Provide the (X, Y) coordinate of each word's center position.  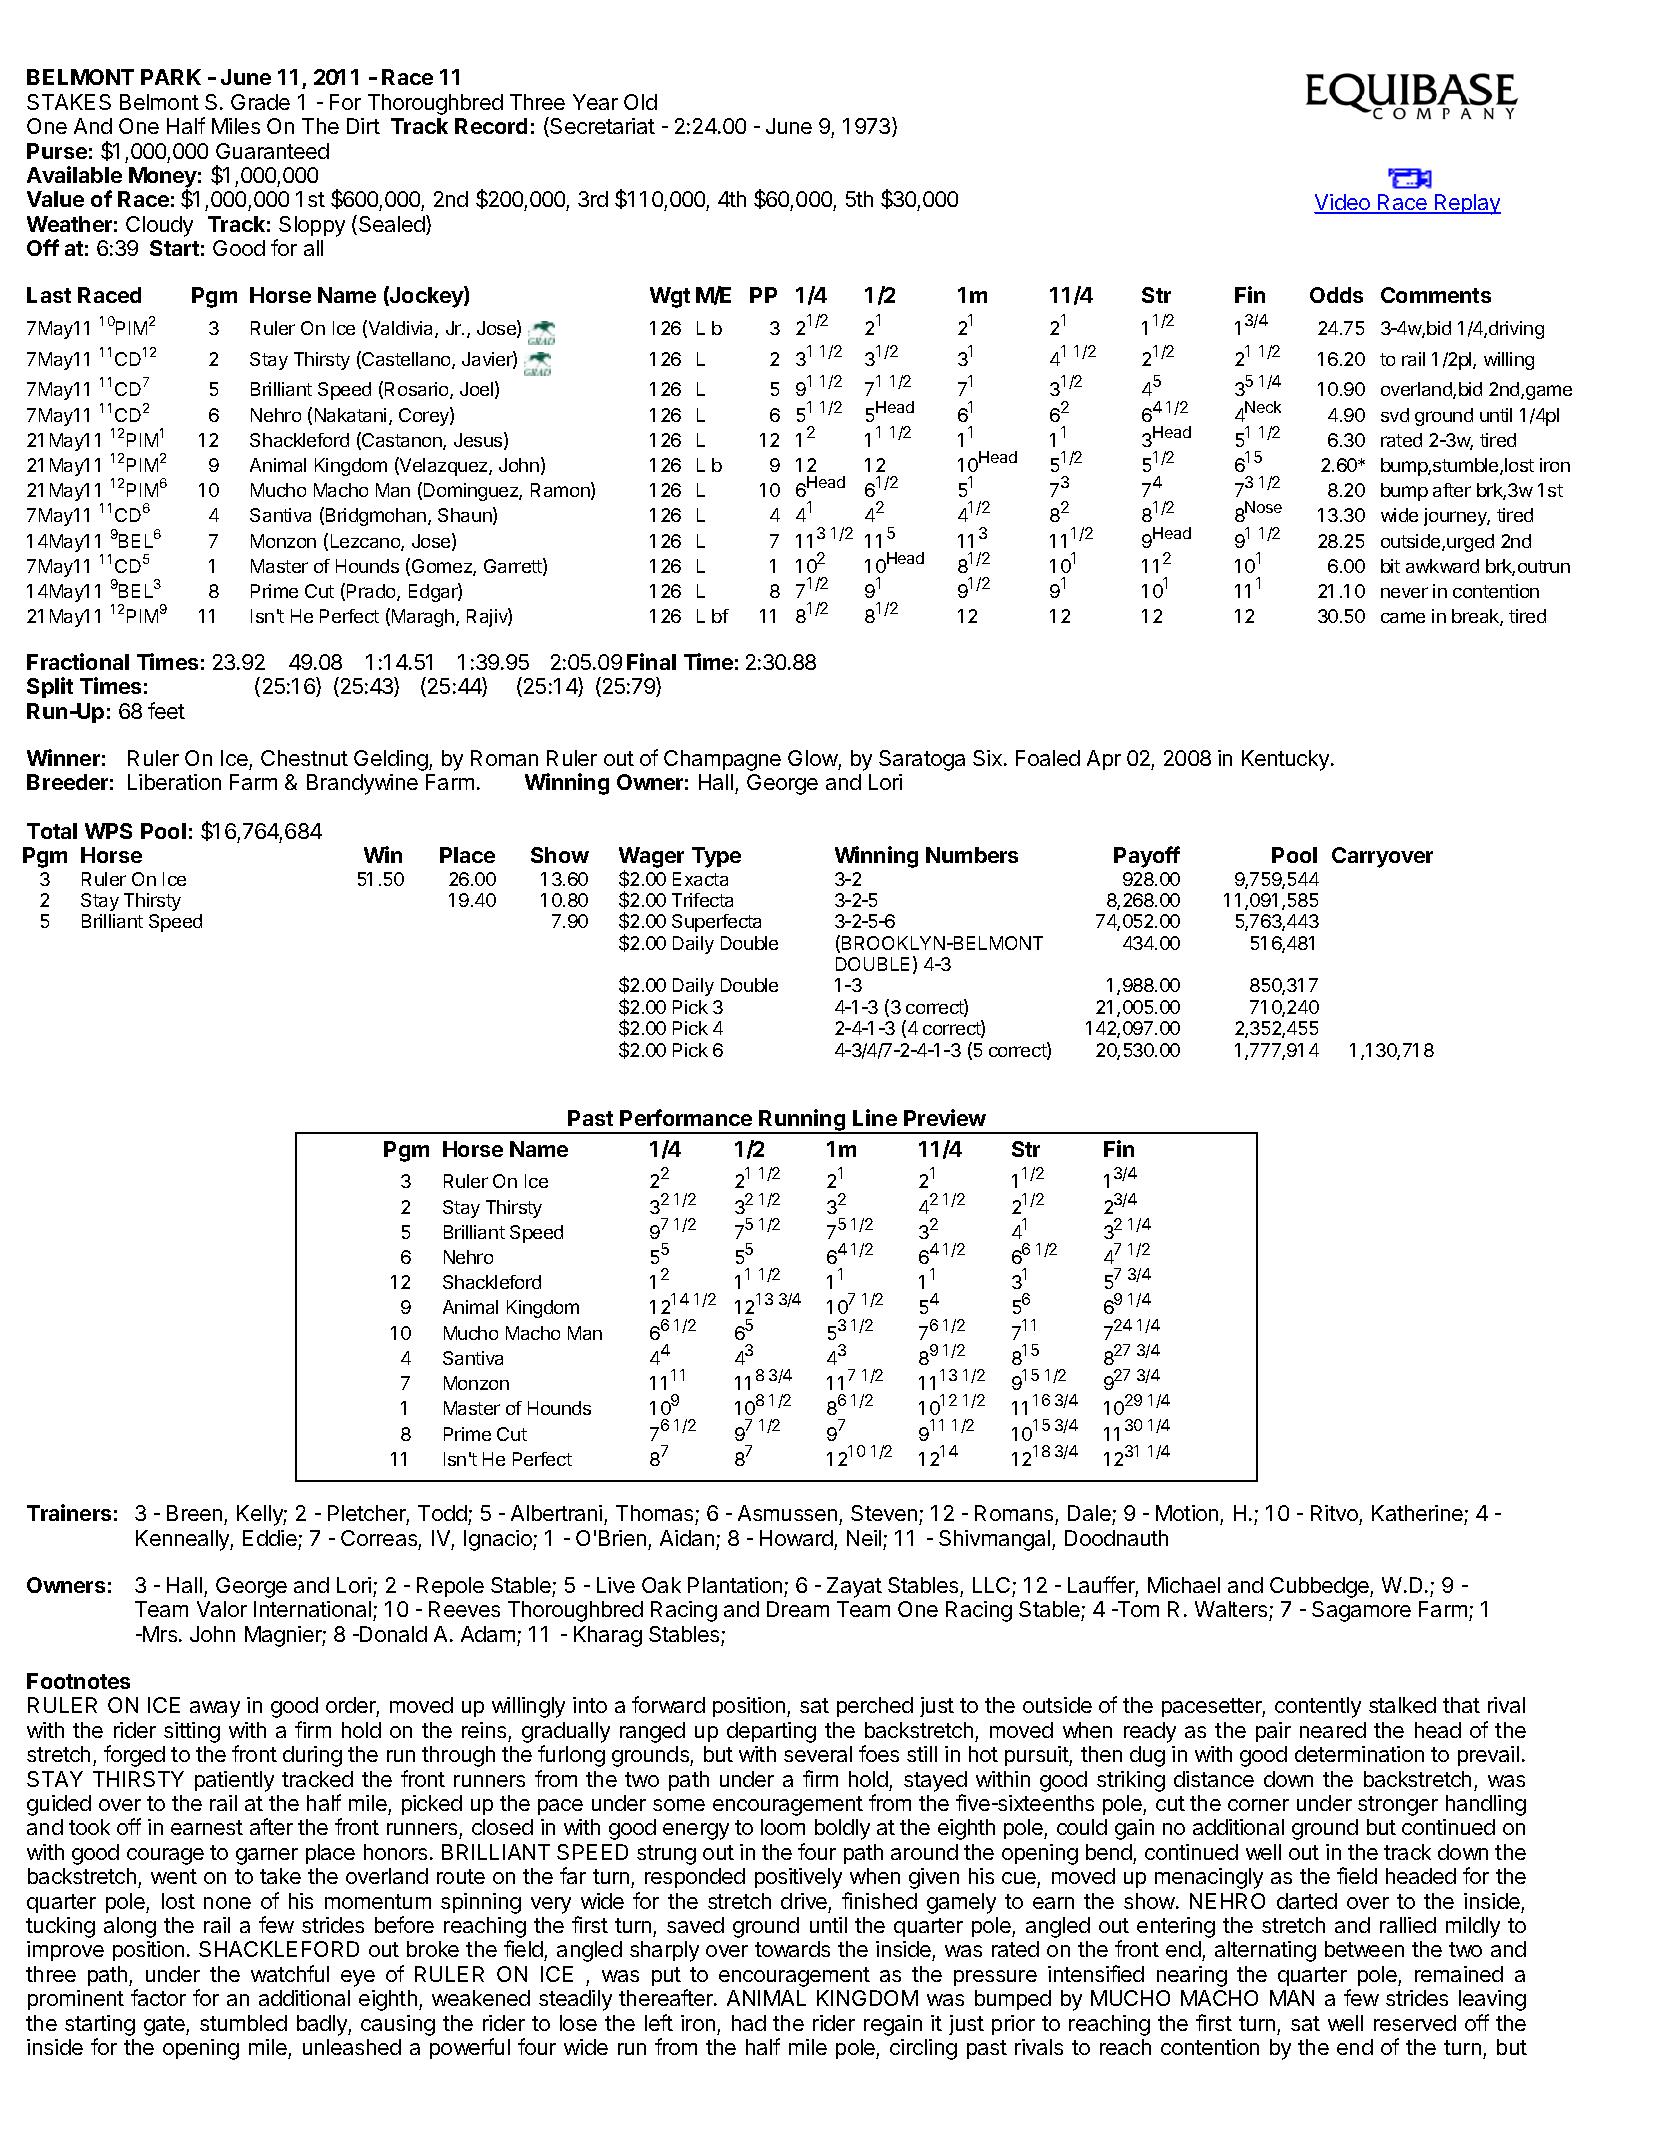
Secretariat (601, 127)
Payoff (1147, 857)
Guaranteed (272, 151)
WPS (108, 831)
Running (803, 1121)
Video (1343, 204)
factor (158, 1997)
